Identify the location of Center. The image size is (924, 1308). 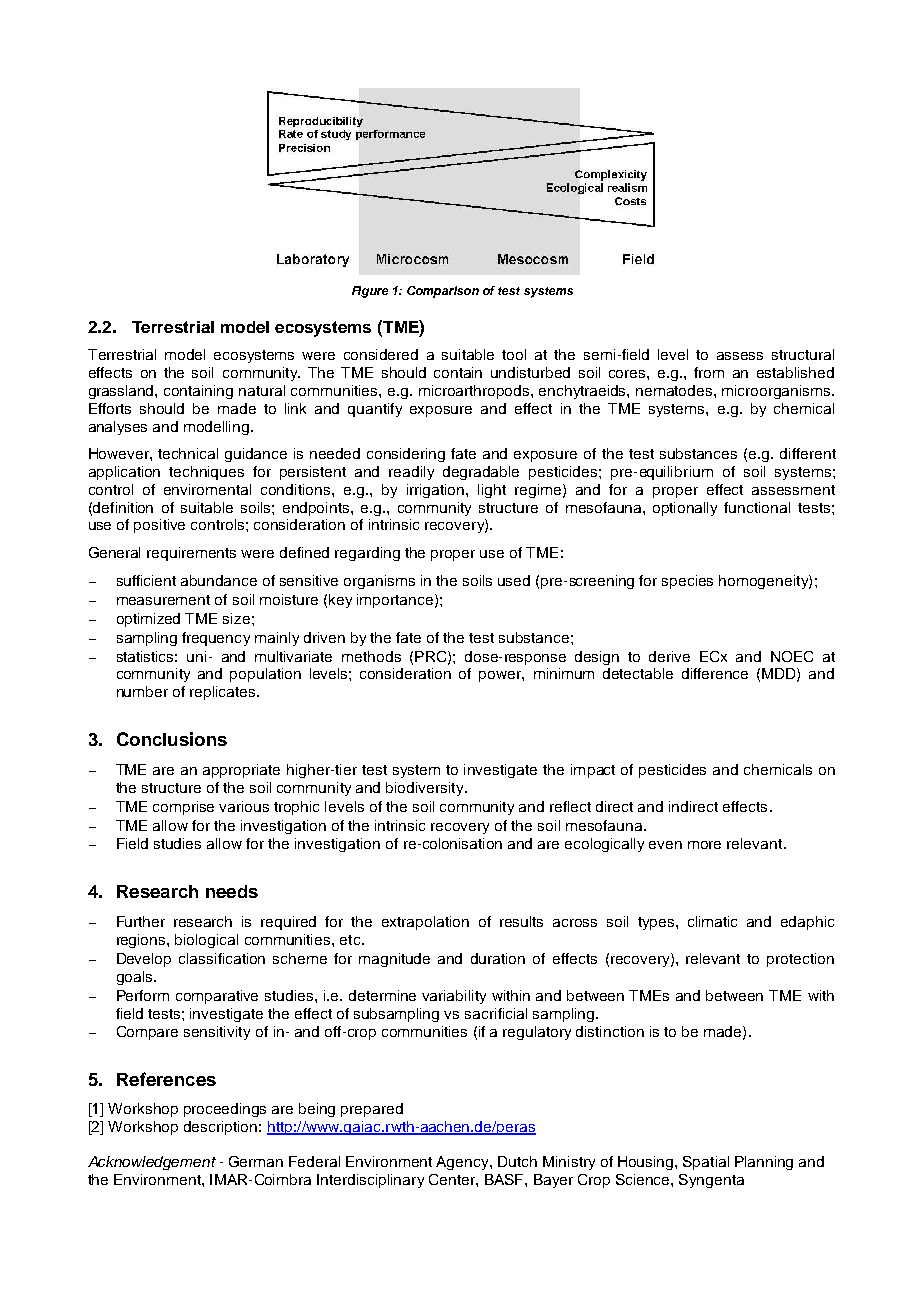
(453, 1179).
